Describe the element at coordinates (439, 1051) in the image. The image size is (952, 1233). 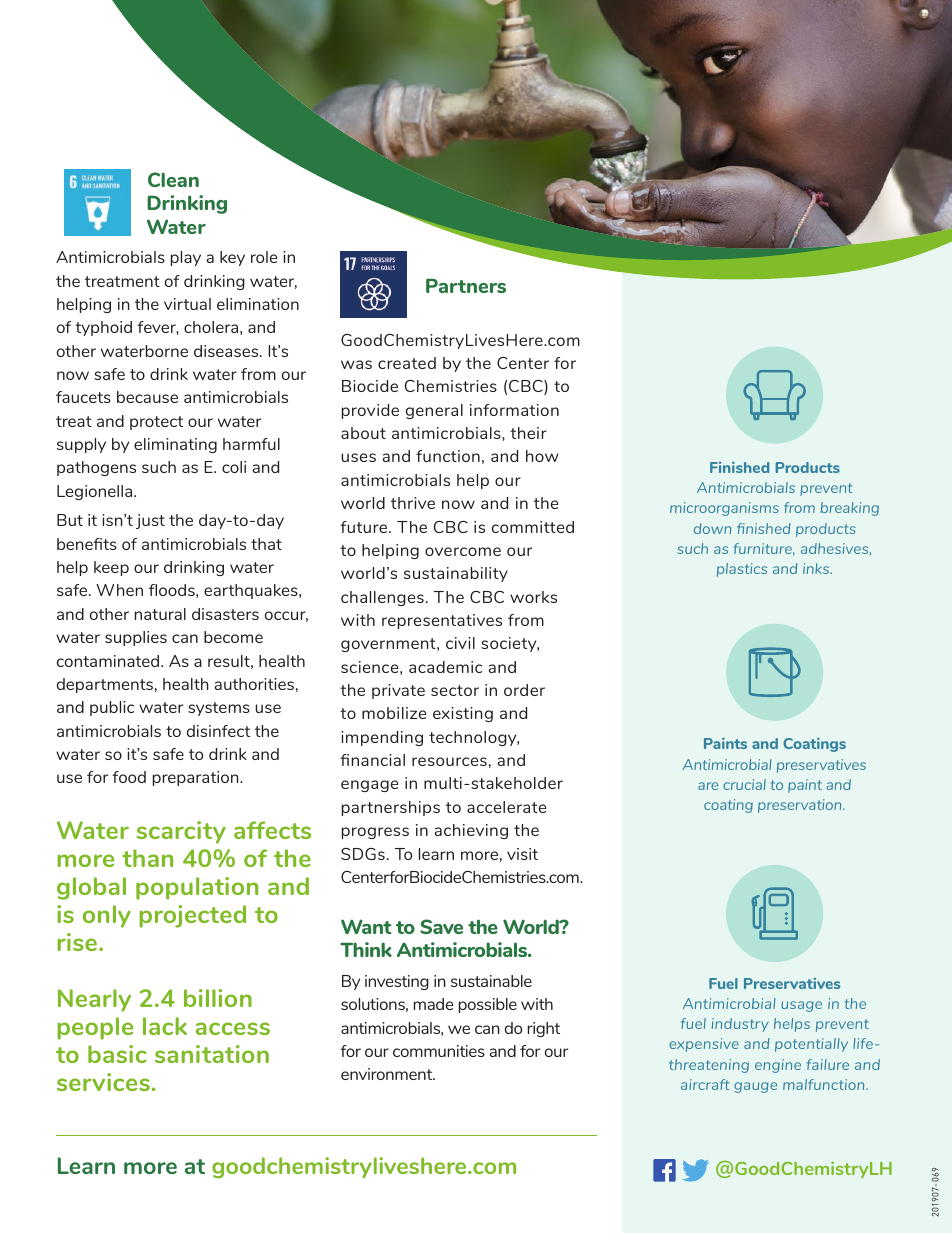
I see `communities` at that location.
